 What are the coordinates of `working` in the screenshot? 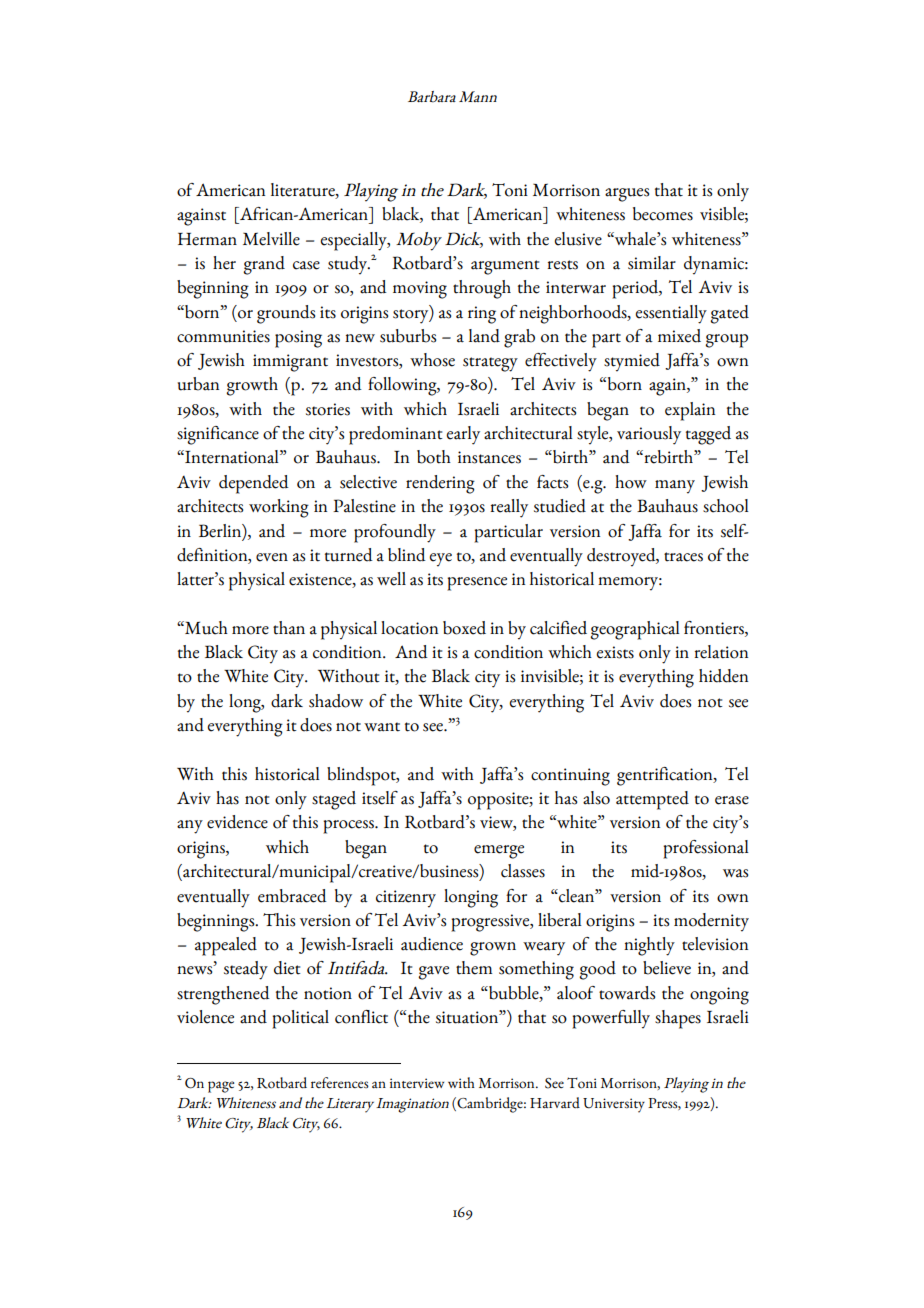 It's located at (279, 508).
